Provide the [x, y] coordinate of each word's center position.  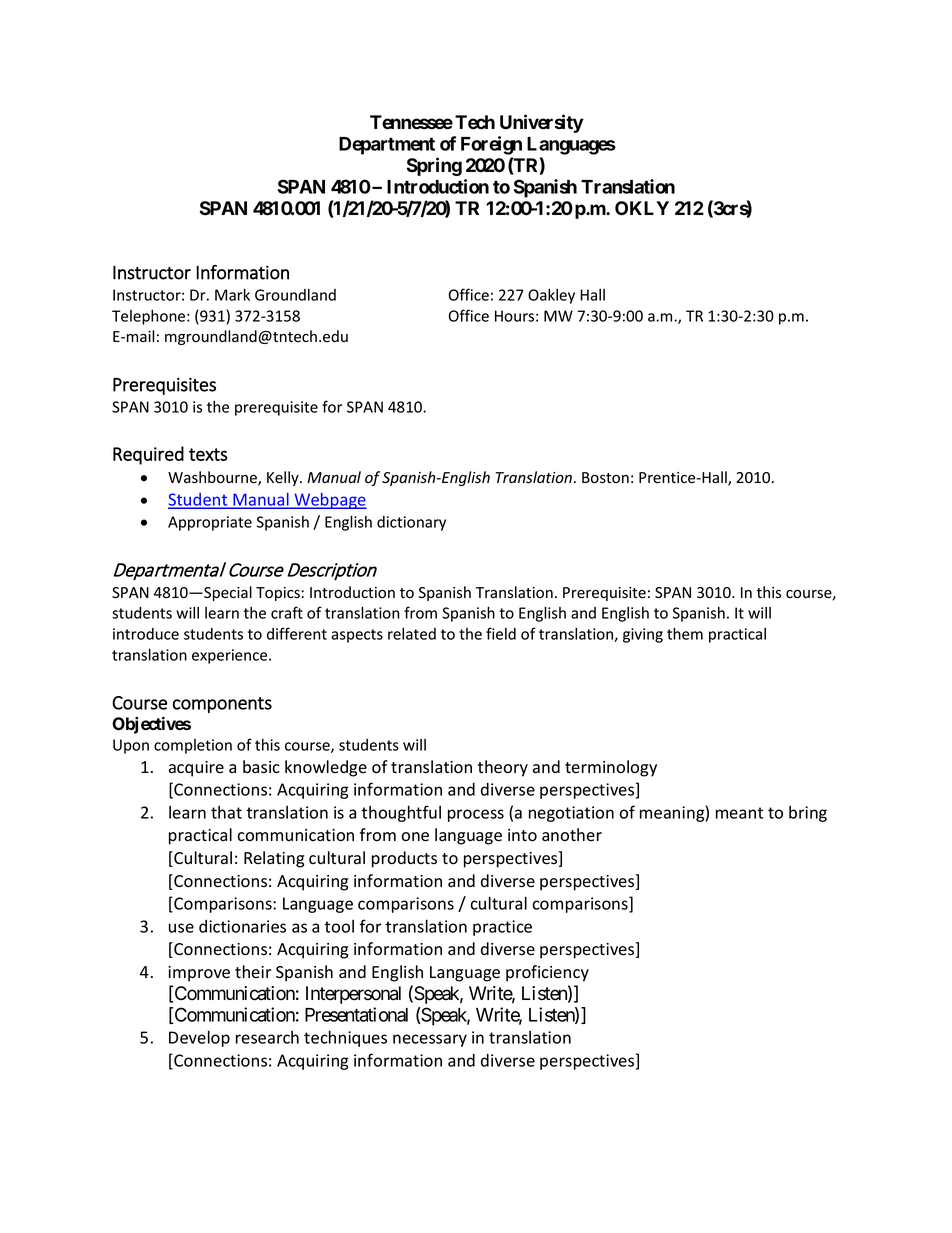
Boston [605, 478]
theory [503, 768]
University [542, 123]
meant [739, 813]
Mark [232, 294]
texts [208, 454]
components [222, 705]
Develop [199, 1038]
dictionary [411, 523]
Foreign [491, 145]
